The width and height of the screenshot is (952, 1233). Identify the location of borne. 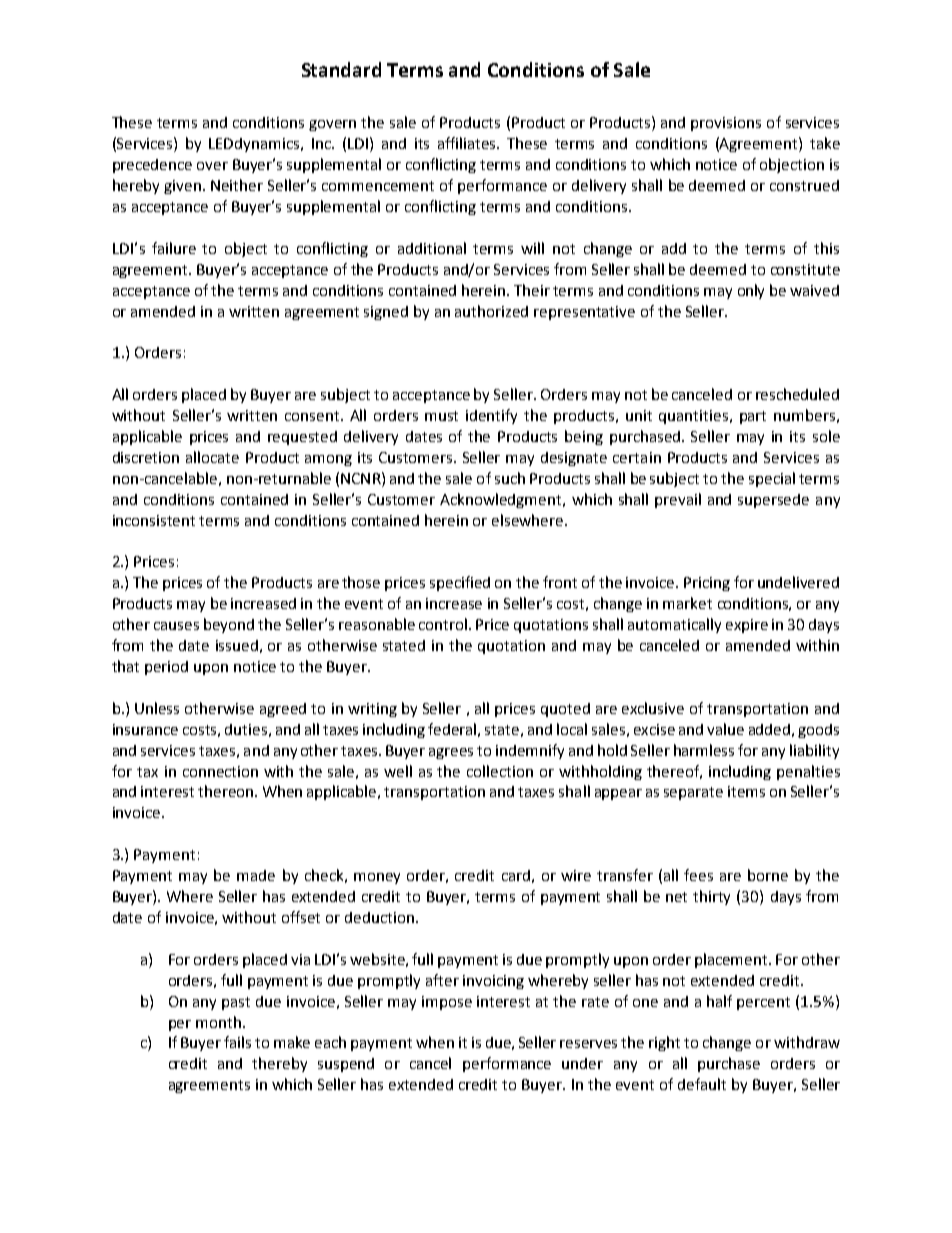
(768, 875).
